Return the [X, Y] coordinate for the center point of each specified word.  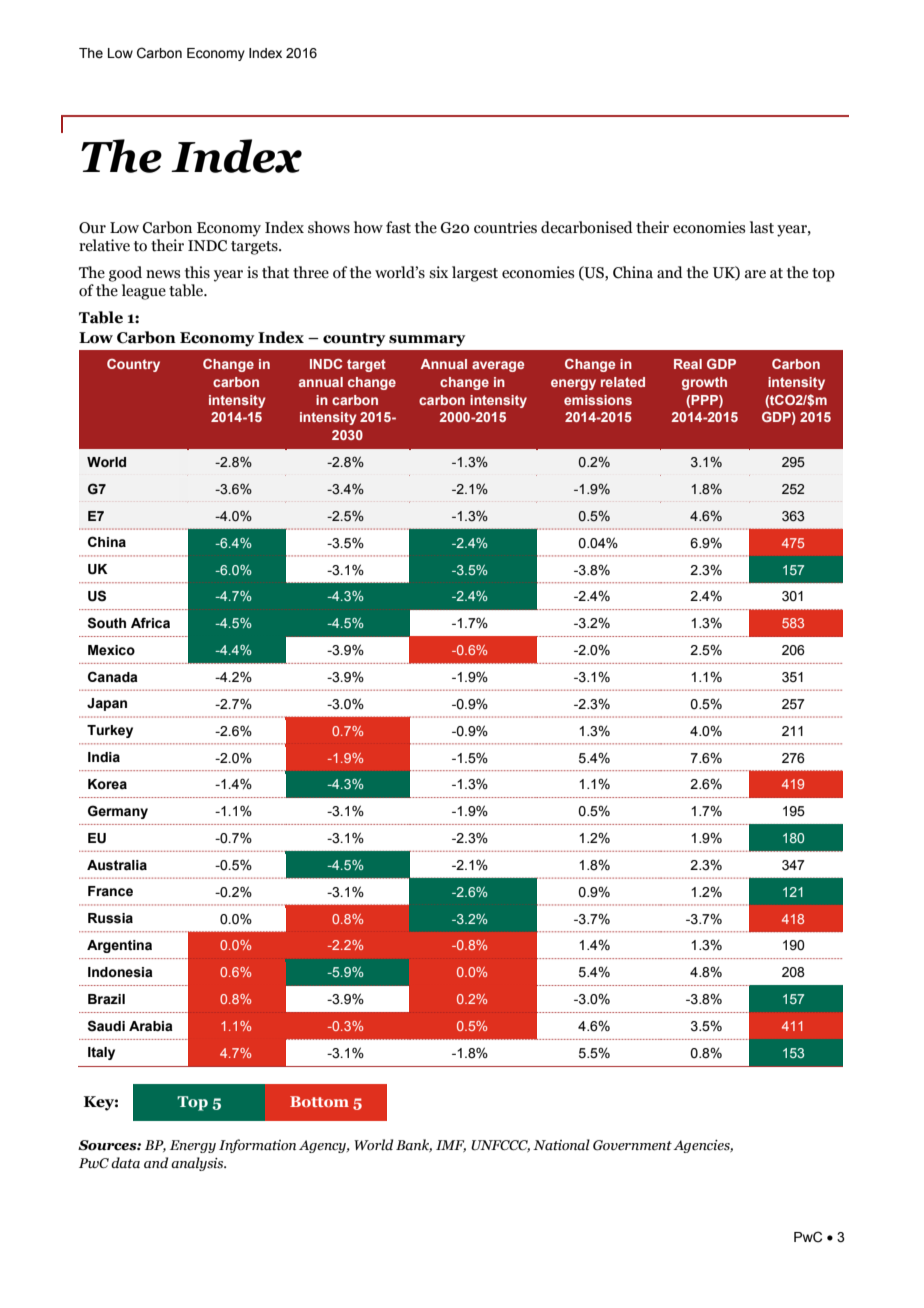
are [755, 274]
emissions [598, 400]
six [438, 272]
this [197, 272]
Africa [150, 623]
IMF [451, 1146]
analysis [198, 1164]
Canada [113, 677]
